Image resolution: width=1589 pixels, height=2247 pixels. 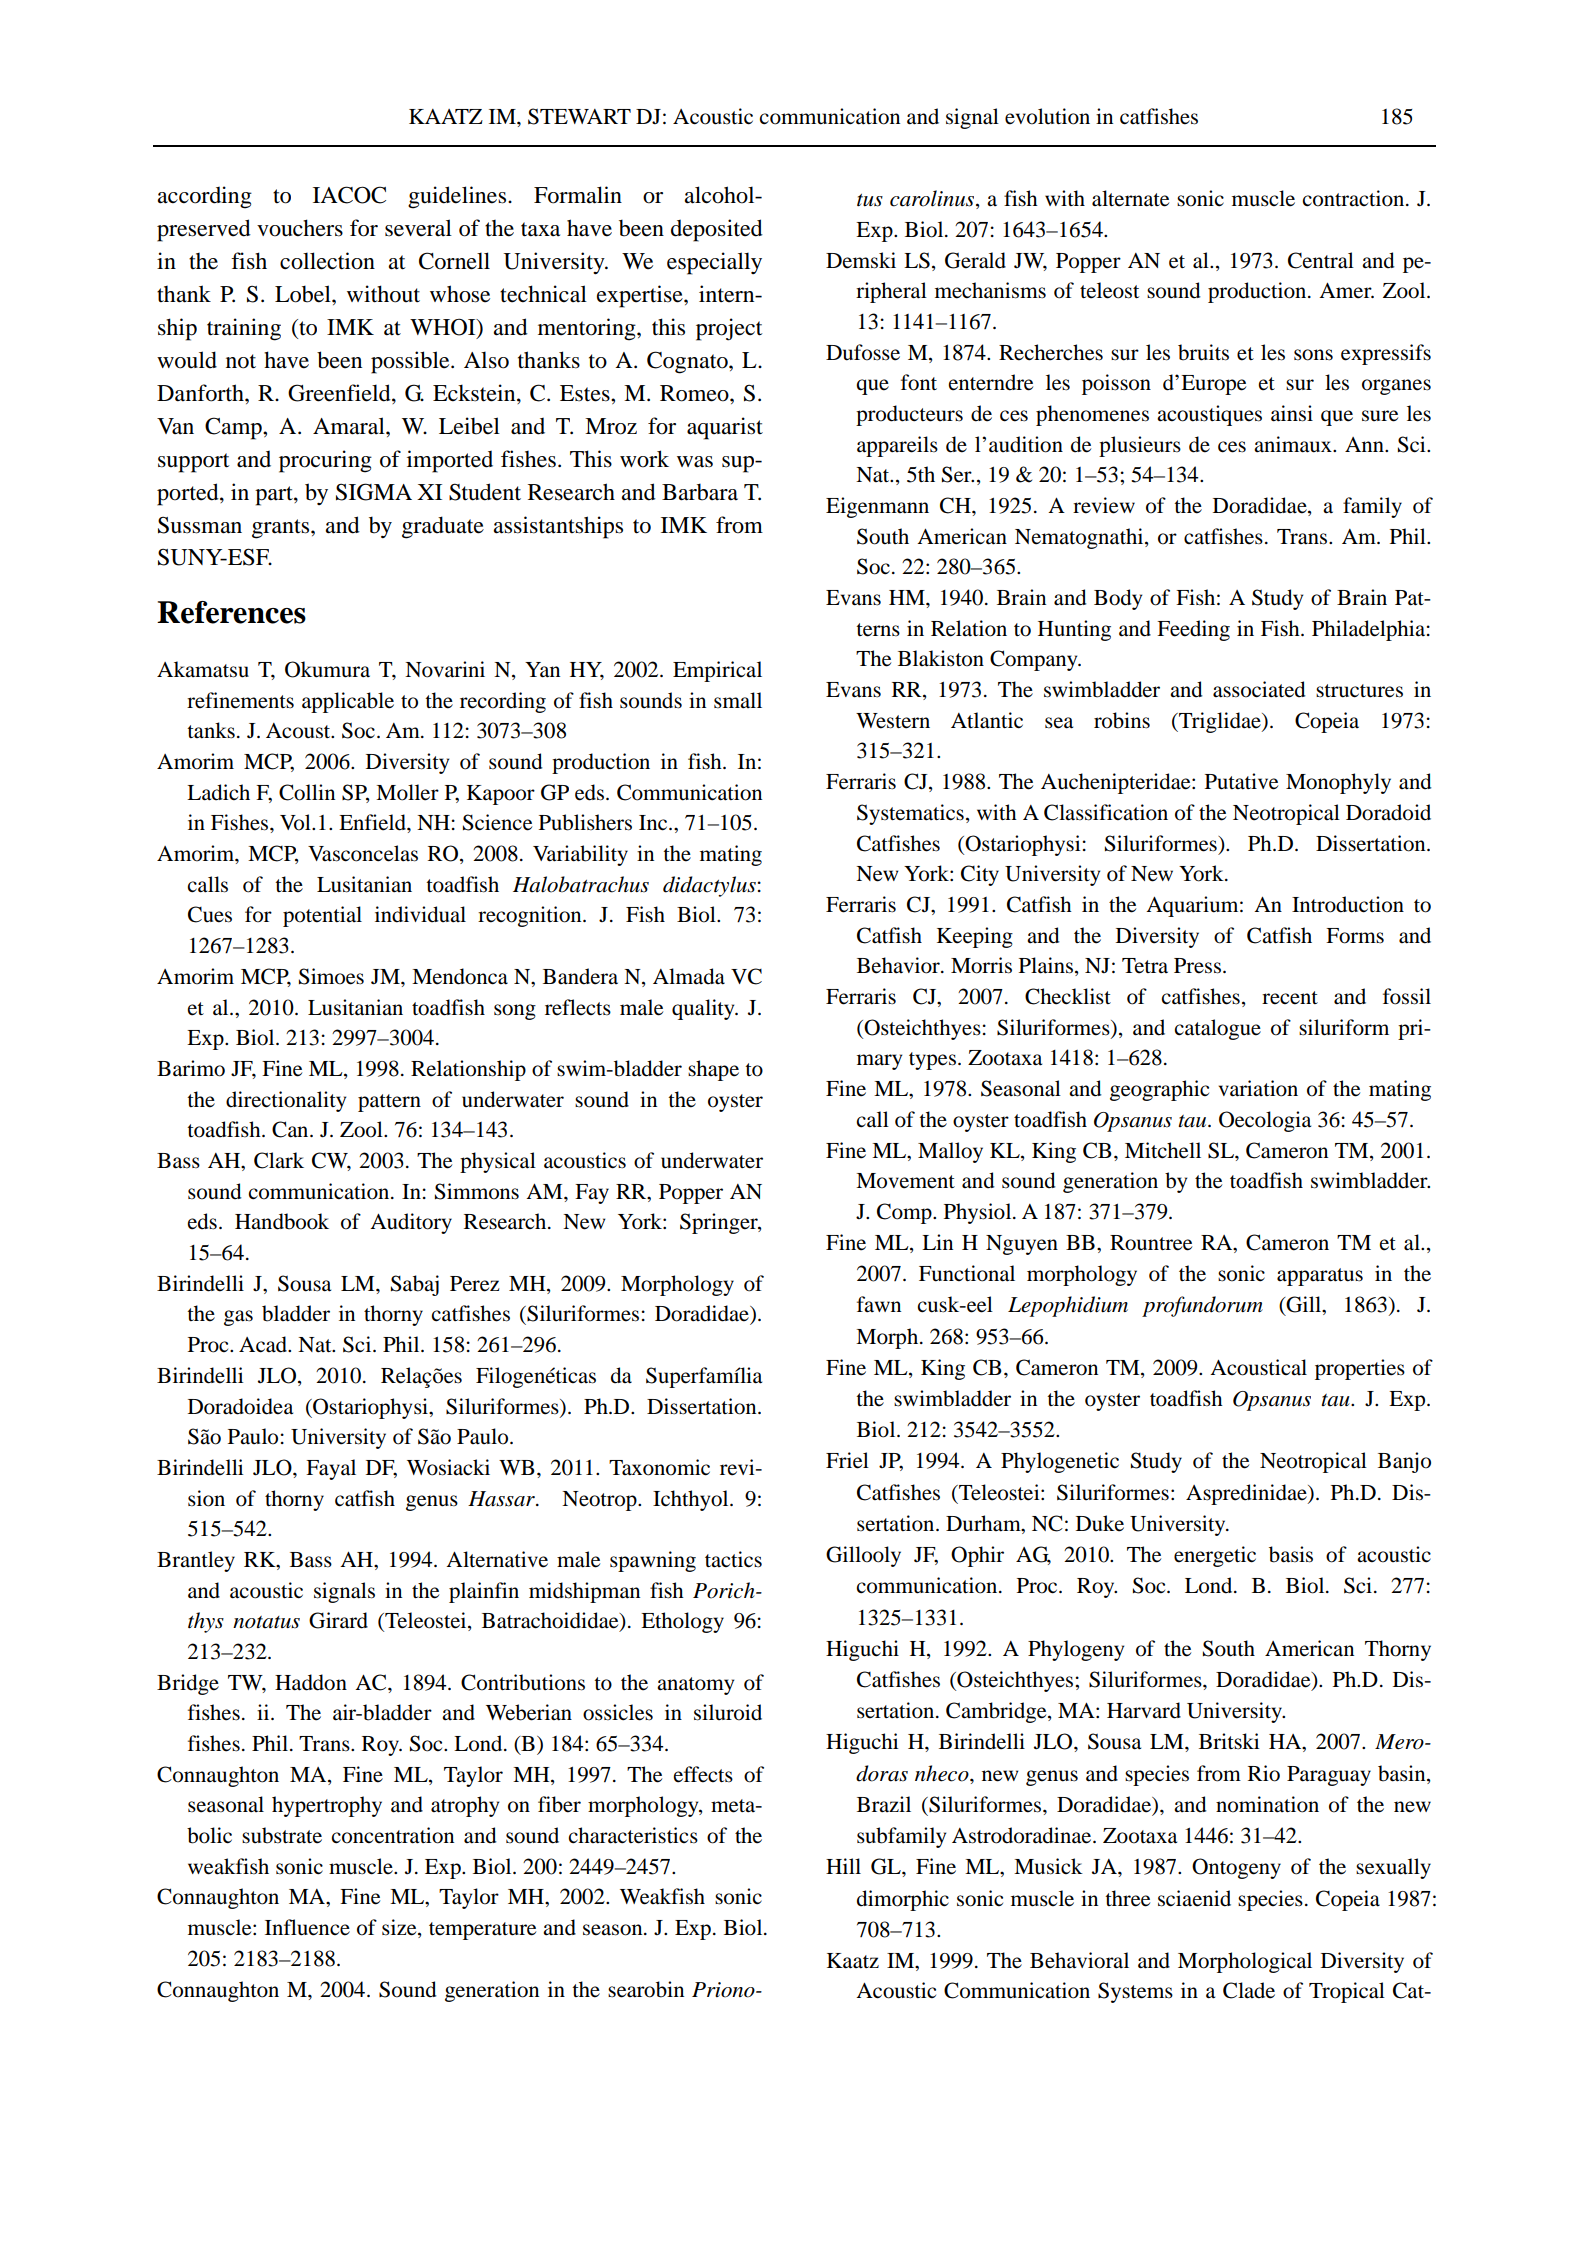 What do you see at coordinates (843, 1866) in the screenshot?
I see `Hill` at bounding box center [843, 1866].
